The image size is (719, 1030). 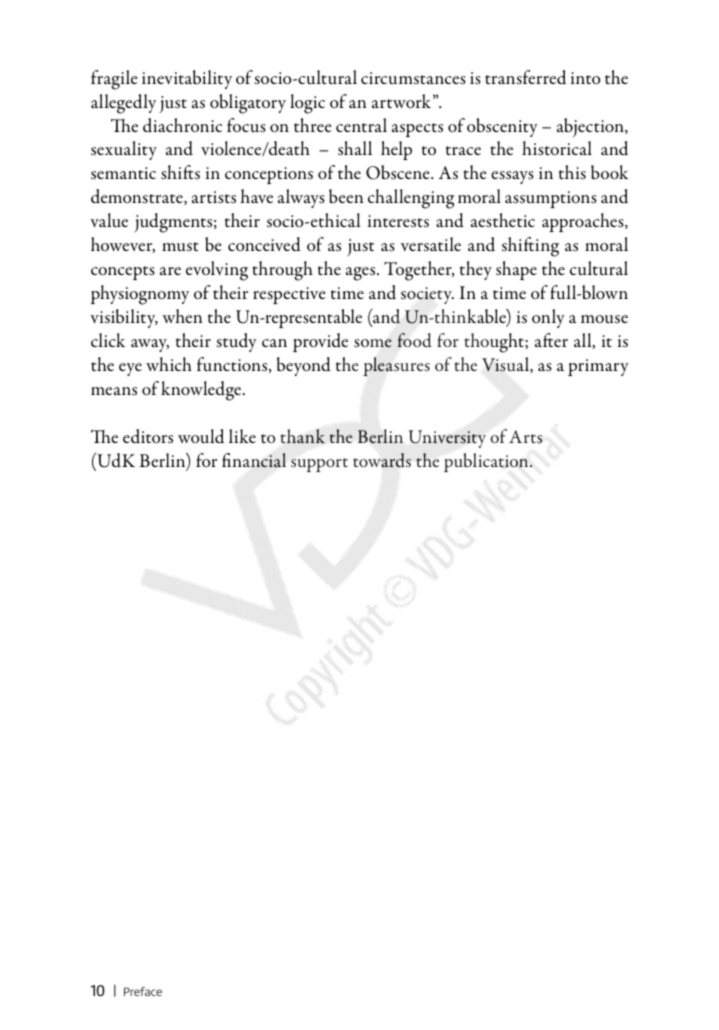 What do you see at coordinates (187, 79) in the page?
I see `inevitability` at bounding box center [187, 79].
